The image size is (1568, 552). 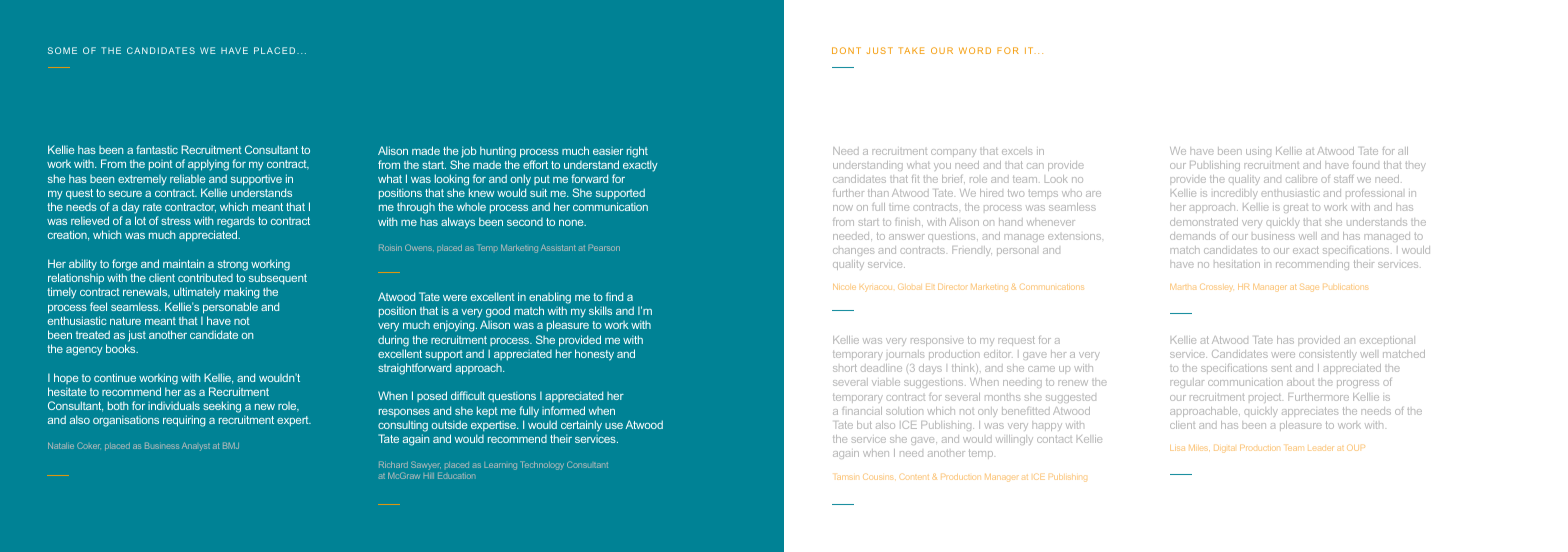 What do you see at coordinates (1296, 209) in the page?
I see `great` at bounding box center [1296, 209].
